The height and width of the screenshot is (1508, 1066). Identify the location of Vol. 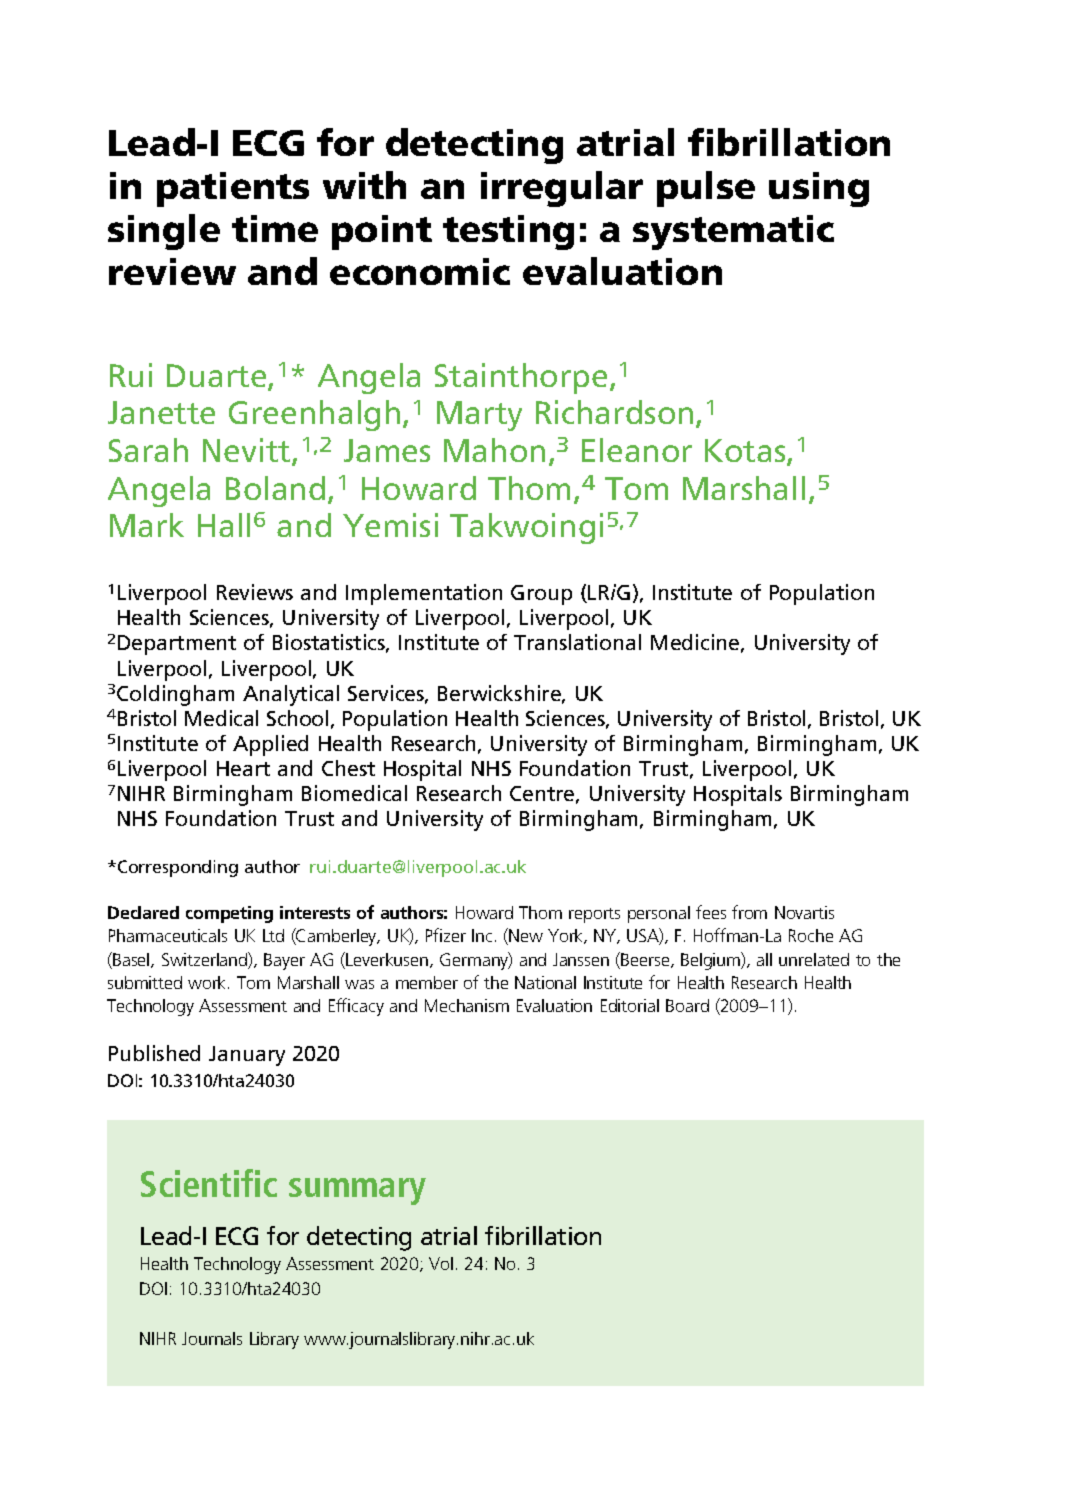
(441, 1263).
